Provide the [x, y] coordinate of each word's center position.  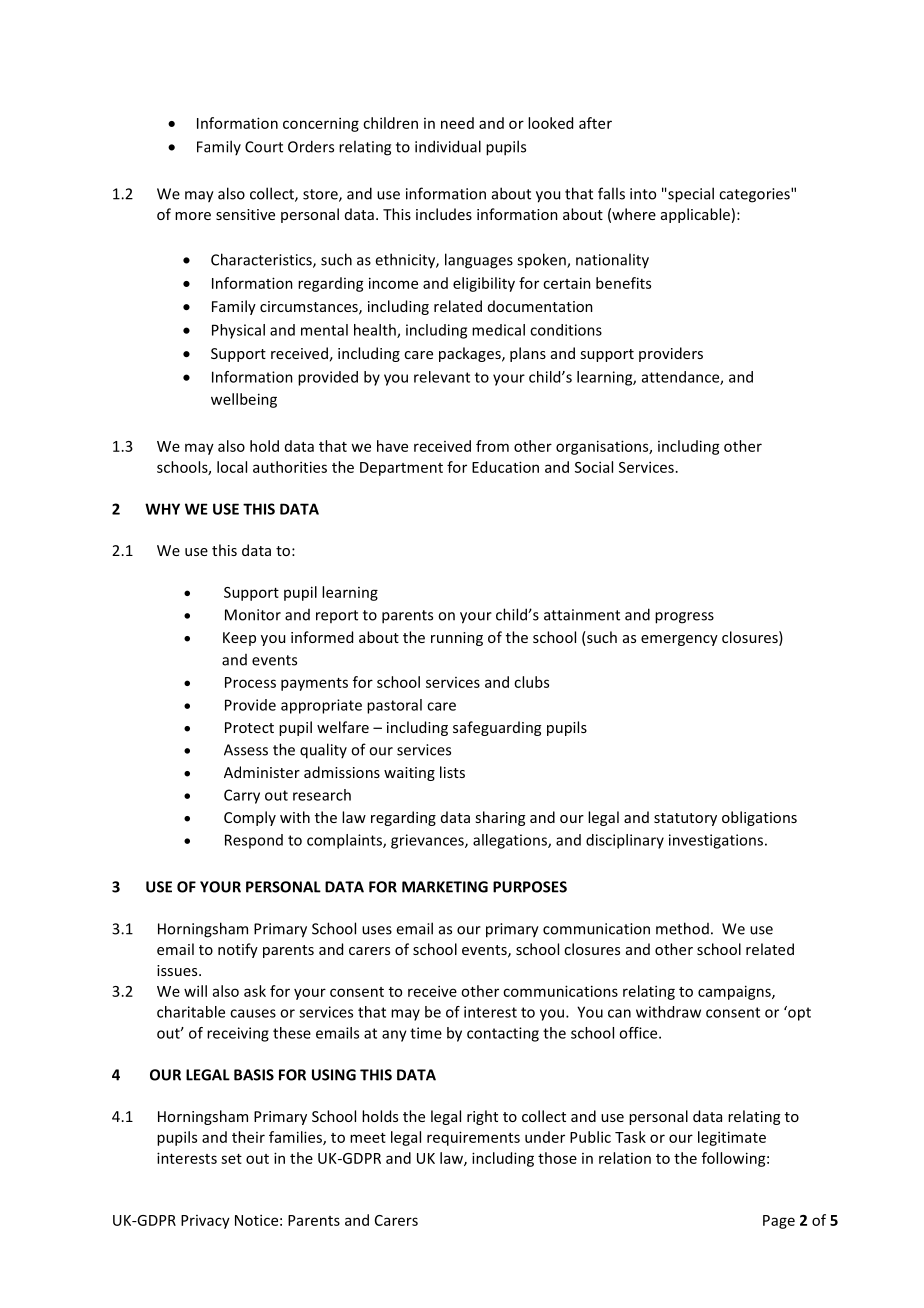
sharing [500, 818]
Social [594, 467]
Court [264, 147]
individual [448, 146]
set [231, 1159]
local [232, 467]
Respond [254, 841]
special [690, 195]
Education [505, 467]
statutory [685, 819]
